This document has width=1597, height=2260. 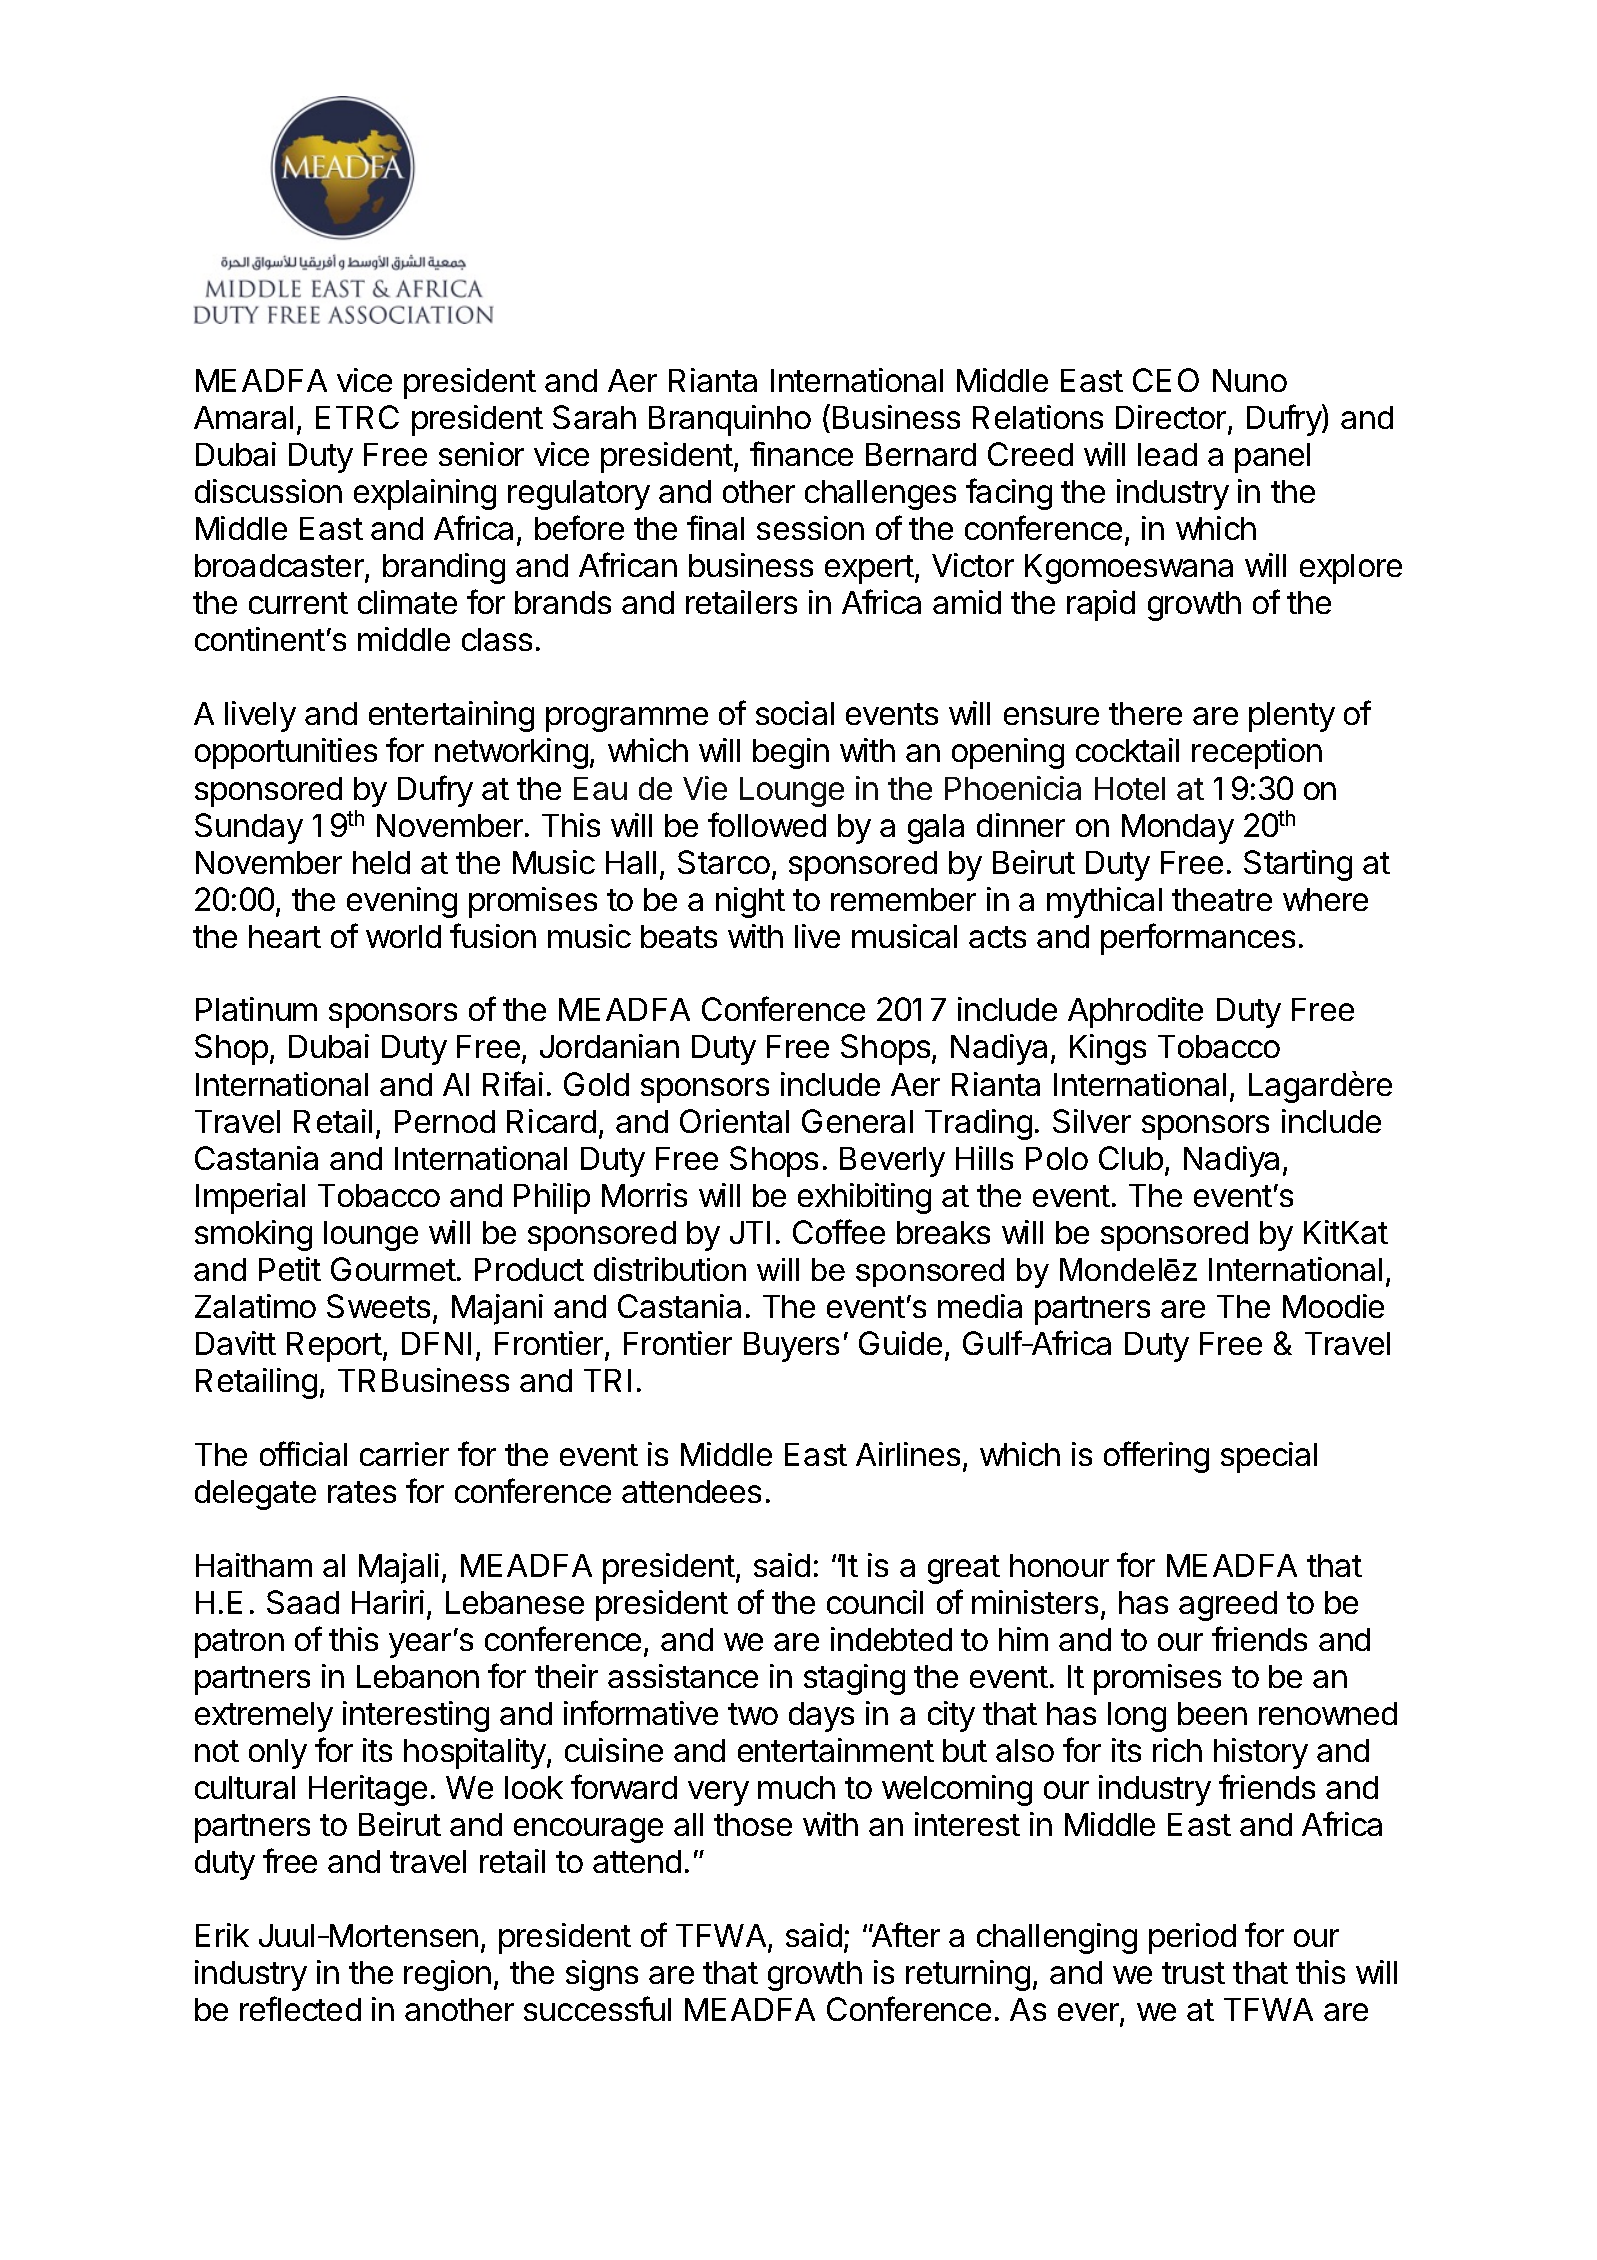 What do you see at coordinates (750, 1232) in the document?
I see `JTI` at bounding box center [750, 1232].
